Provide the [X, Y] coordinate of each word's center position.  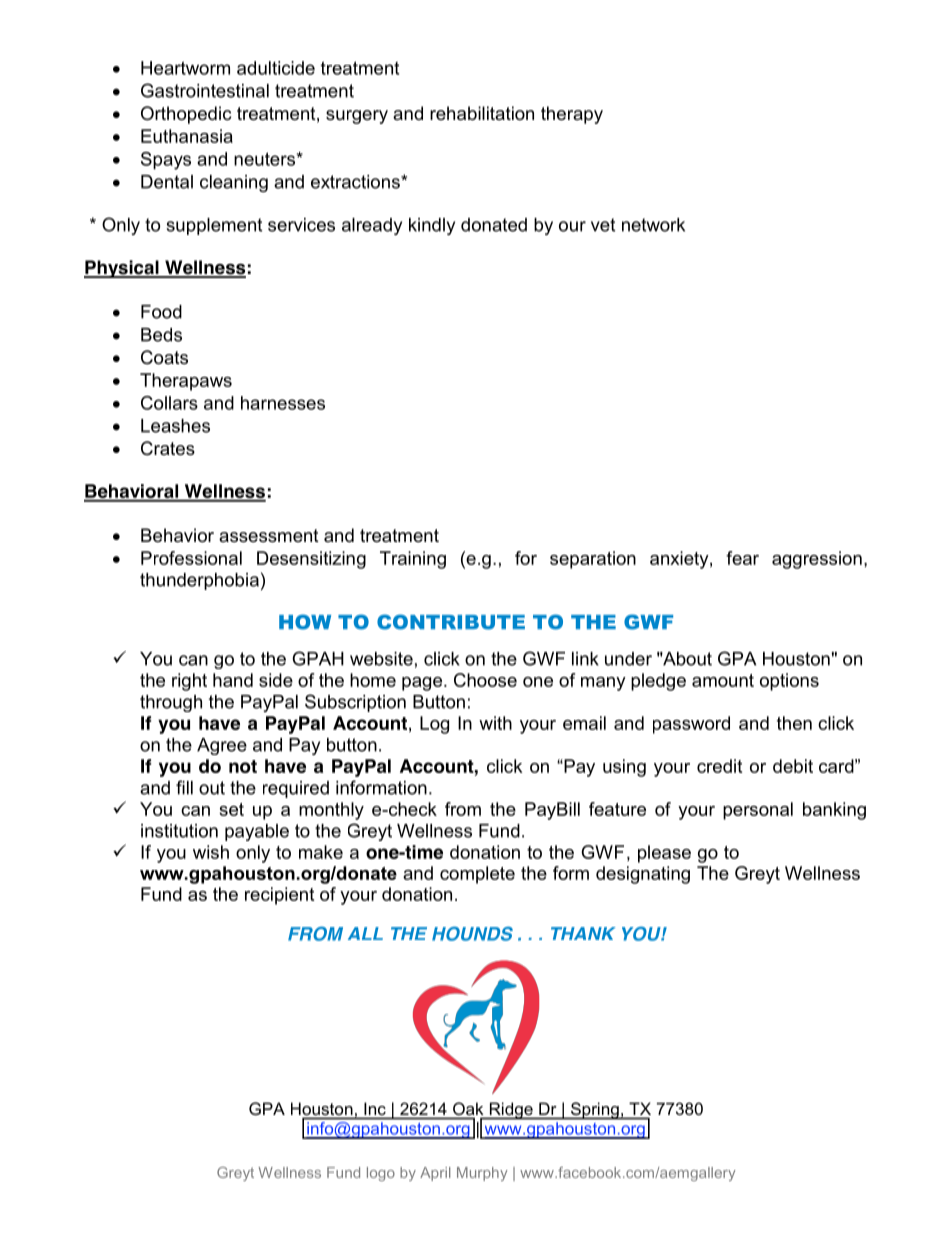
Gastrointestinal [205, 90]
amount [723, 680]
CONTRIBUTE [451, 622]
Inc [375, 1109]
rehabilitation [482, 113]
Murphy [482, 1174]
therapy [572, 115]
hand [233, 680]
